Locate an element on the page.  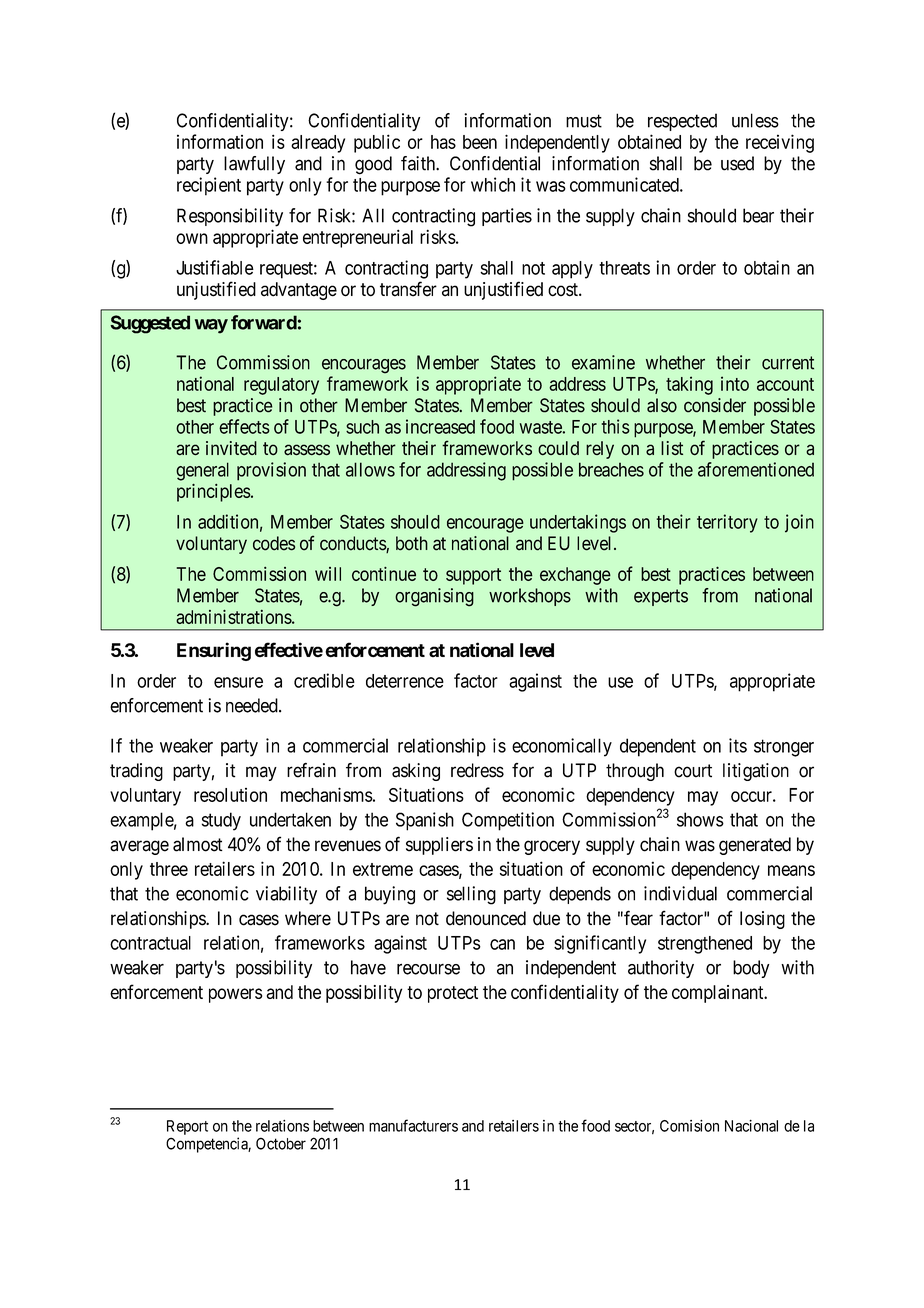
manufacturers is located at coordinates (413, 1125).
